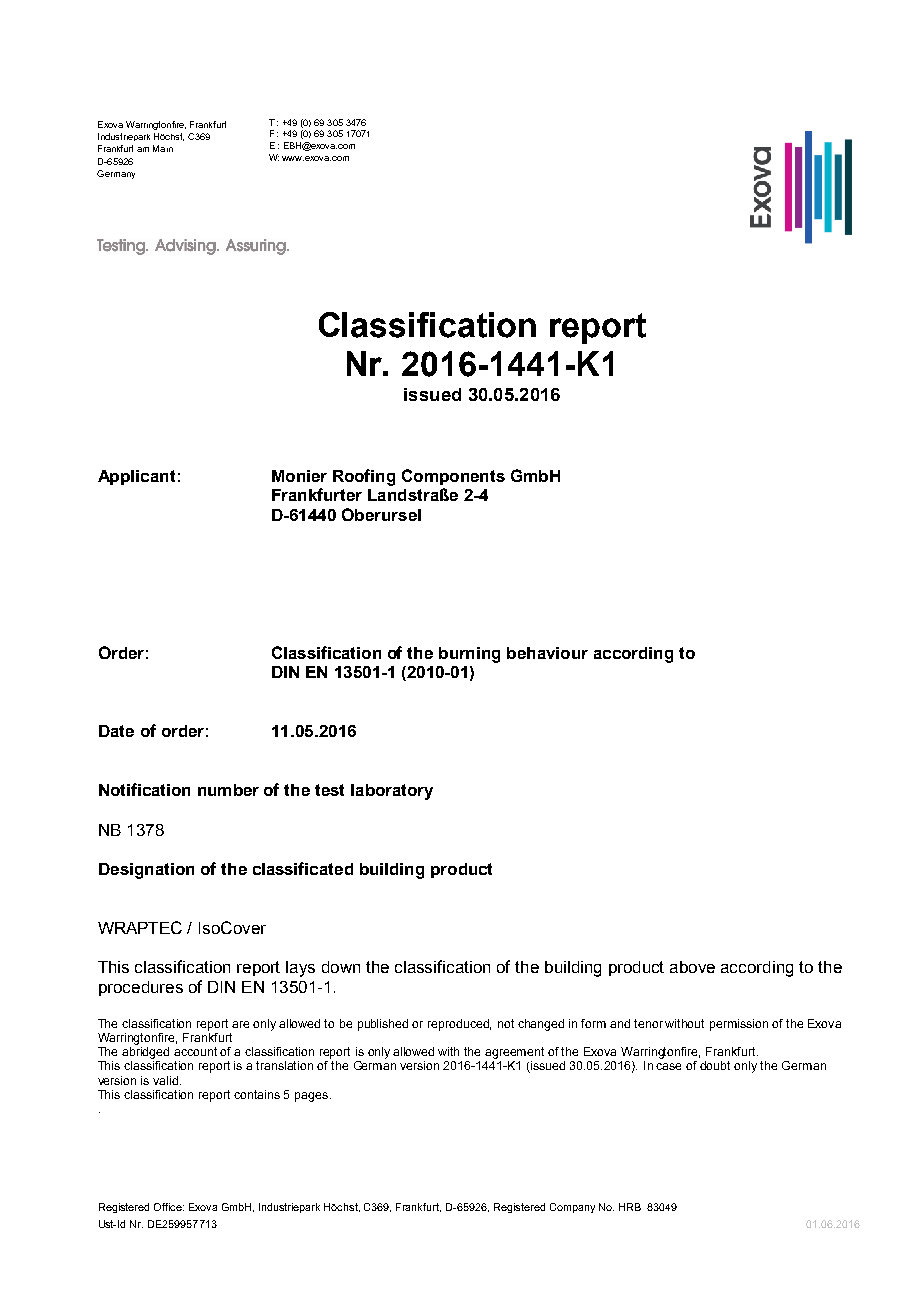  Describe the element at coordinates (364, 477) in the screenshot. I see `Roofing` at that location.
